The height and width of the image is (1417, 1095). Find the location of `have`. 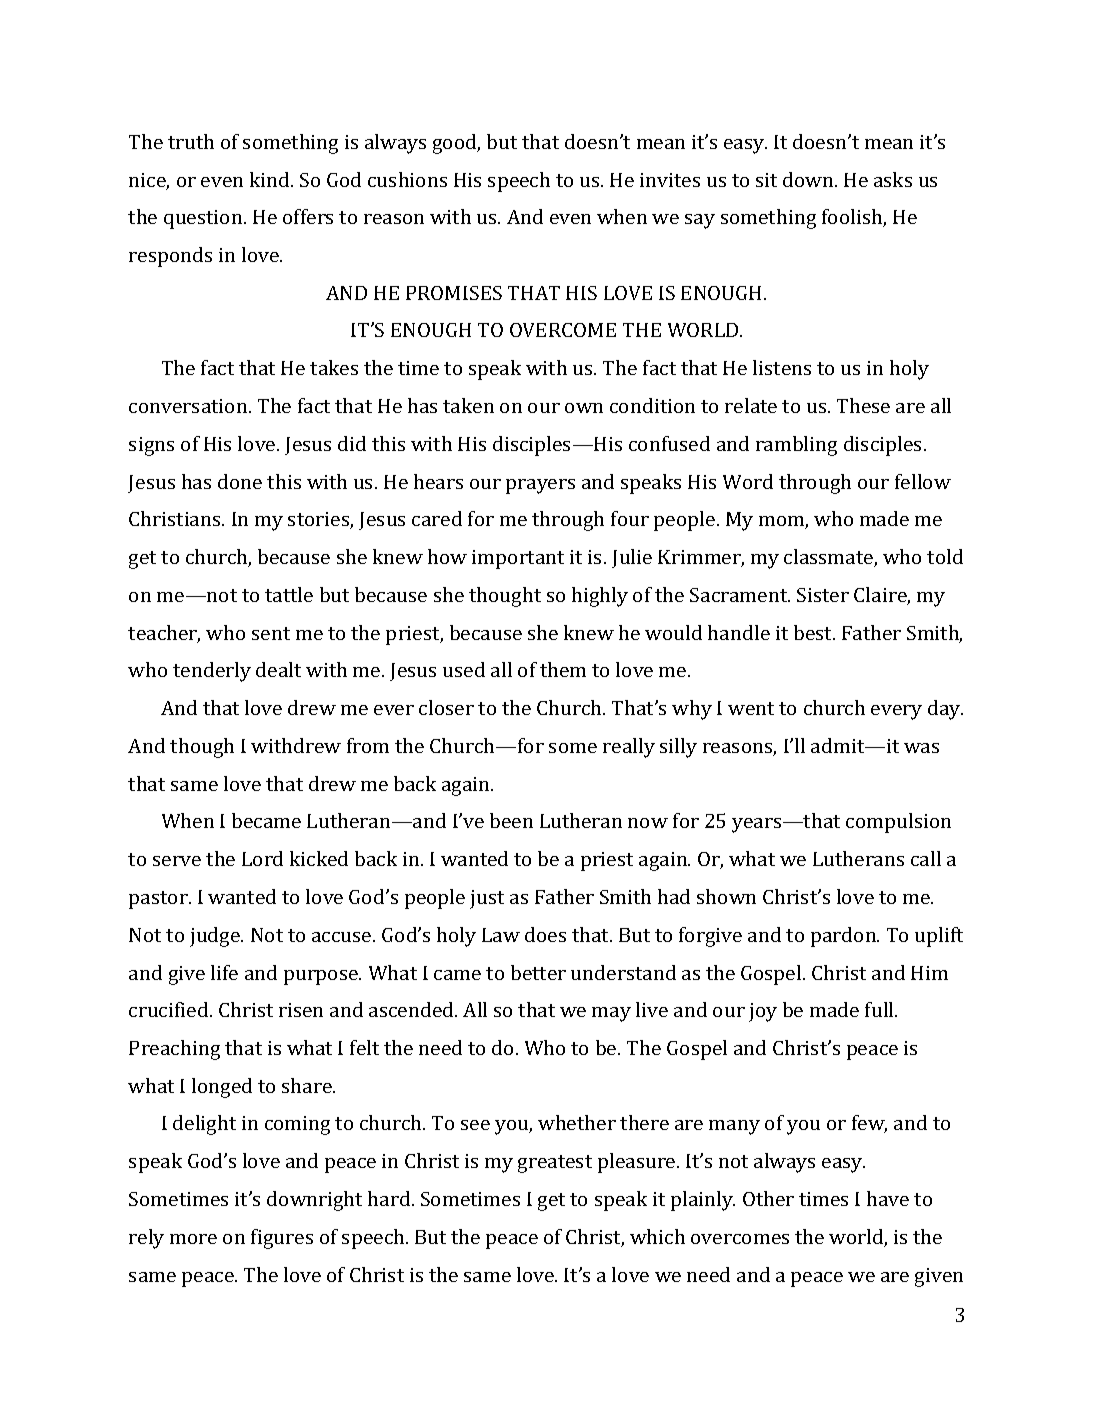

have is located at coordinates (888, 1198).
